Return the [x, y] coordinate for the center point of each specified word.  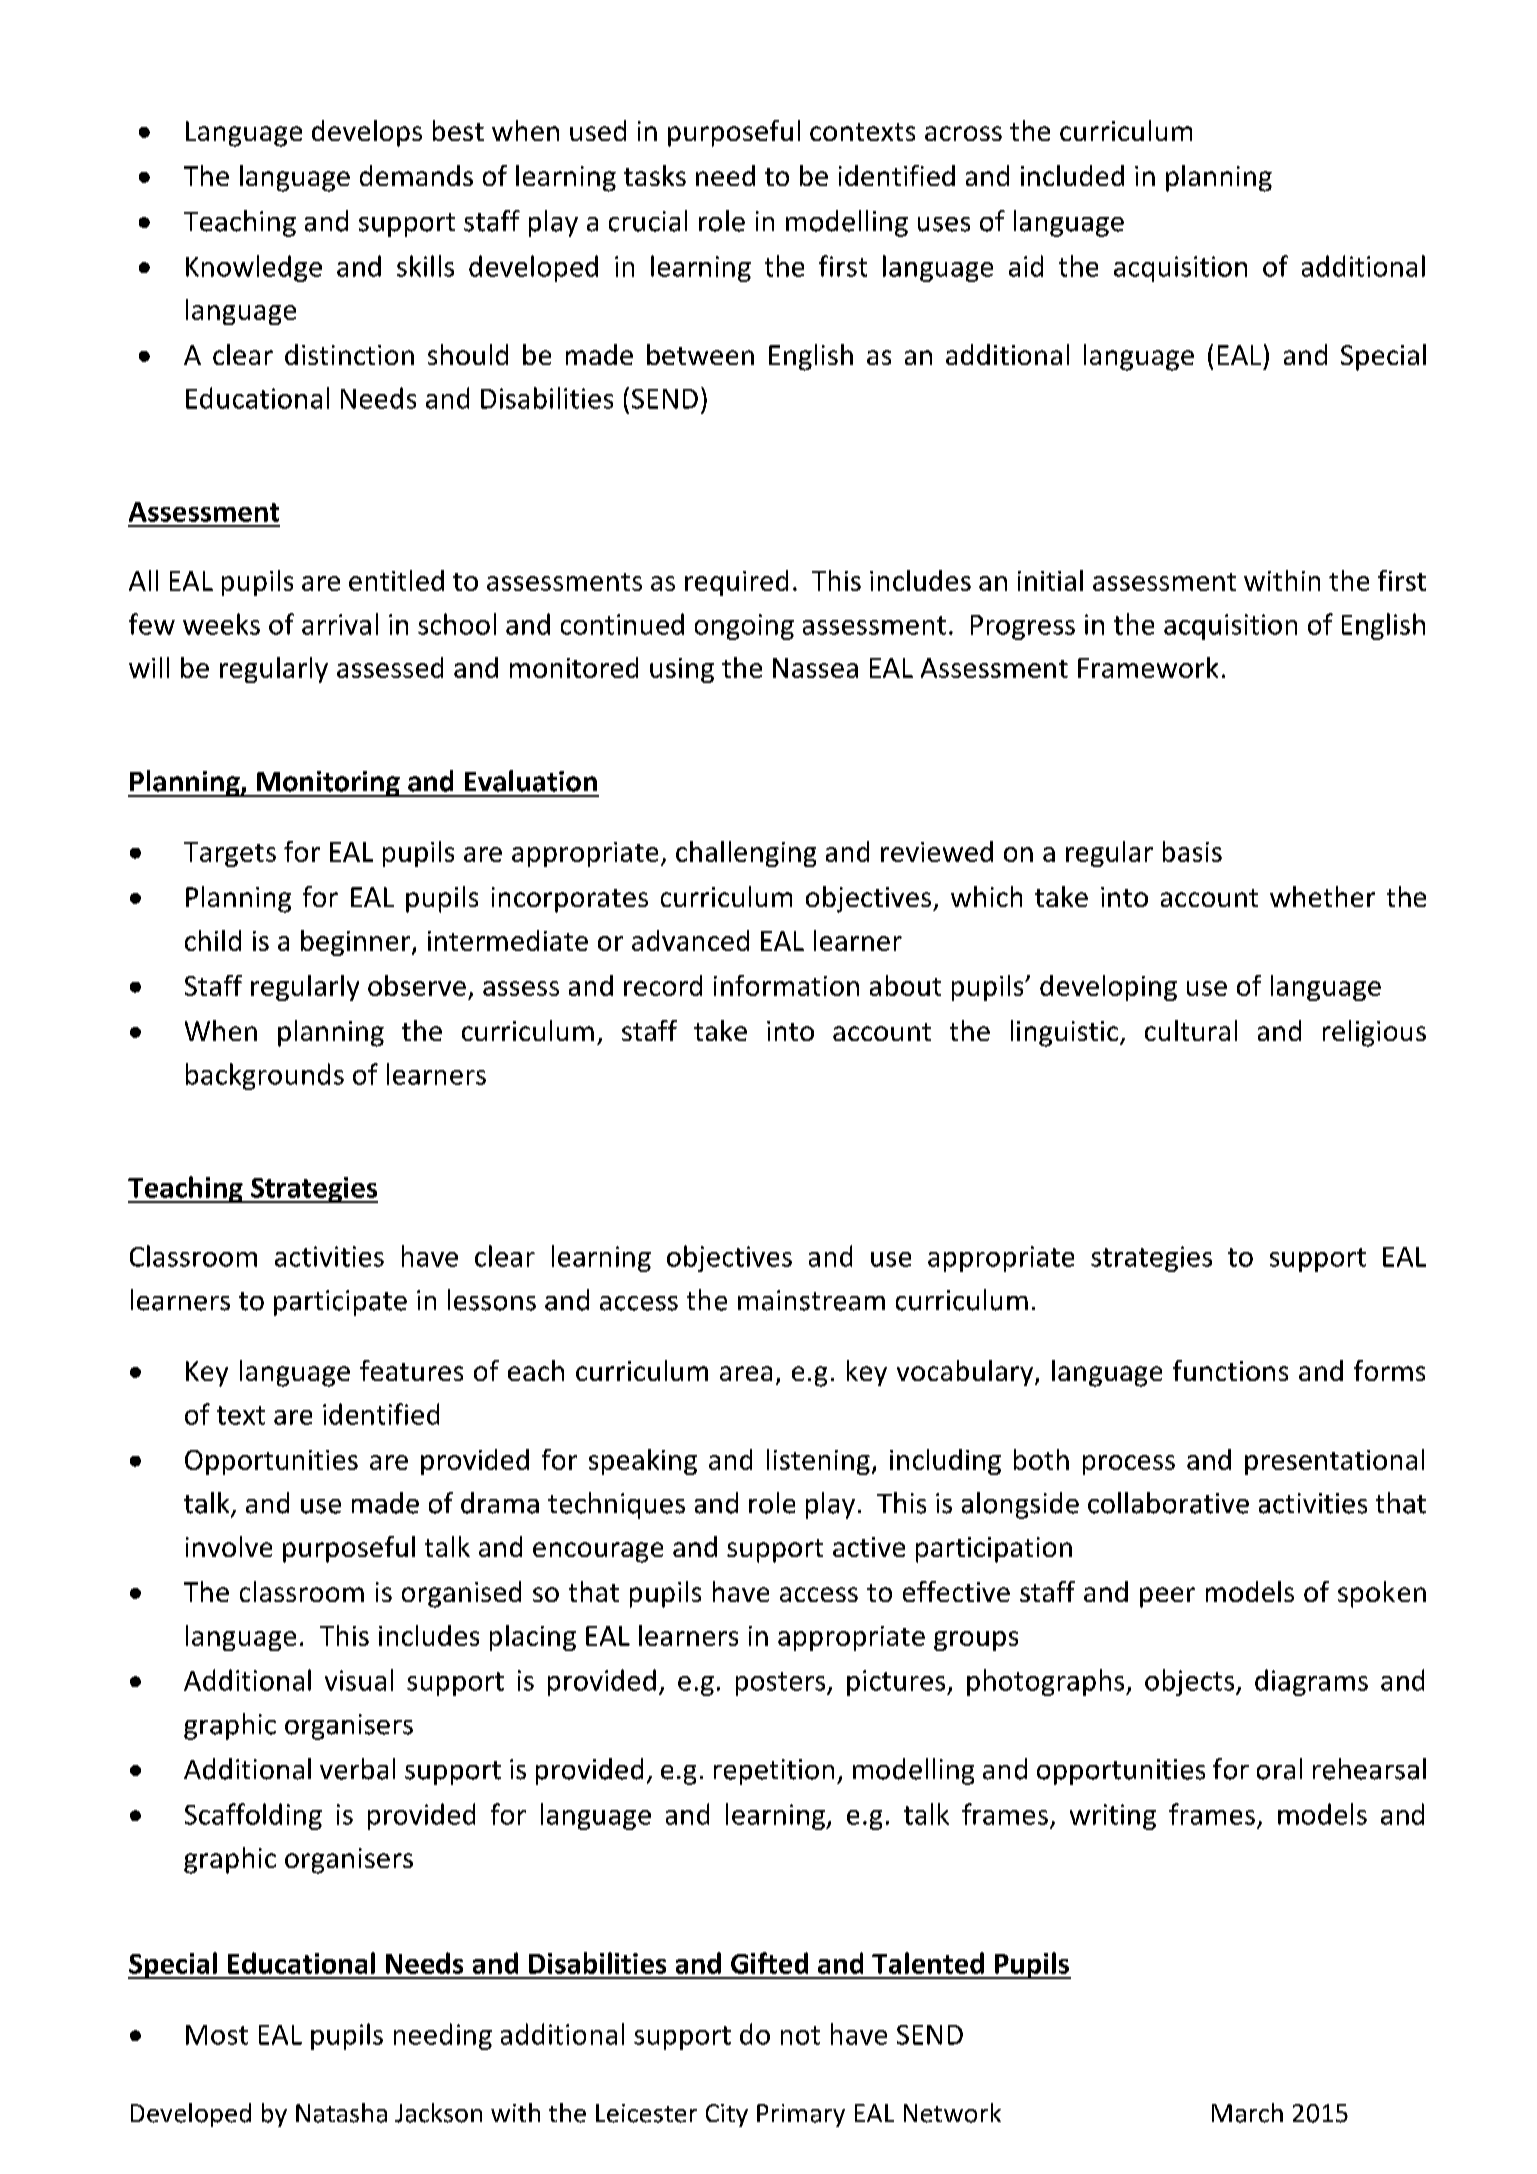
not [800, 2035]
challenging [746, 854]
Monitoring [328, 784]
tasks [655, 175]
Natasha [341, 2113]
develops [367, 133]
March [1247, 2113]
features [411, 1370]
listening [818, 1462]
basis [1192, 851]
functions [1230, 1370]
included [1072, 175]
